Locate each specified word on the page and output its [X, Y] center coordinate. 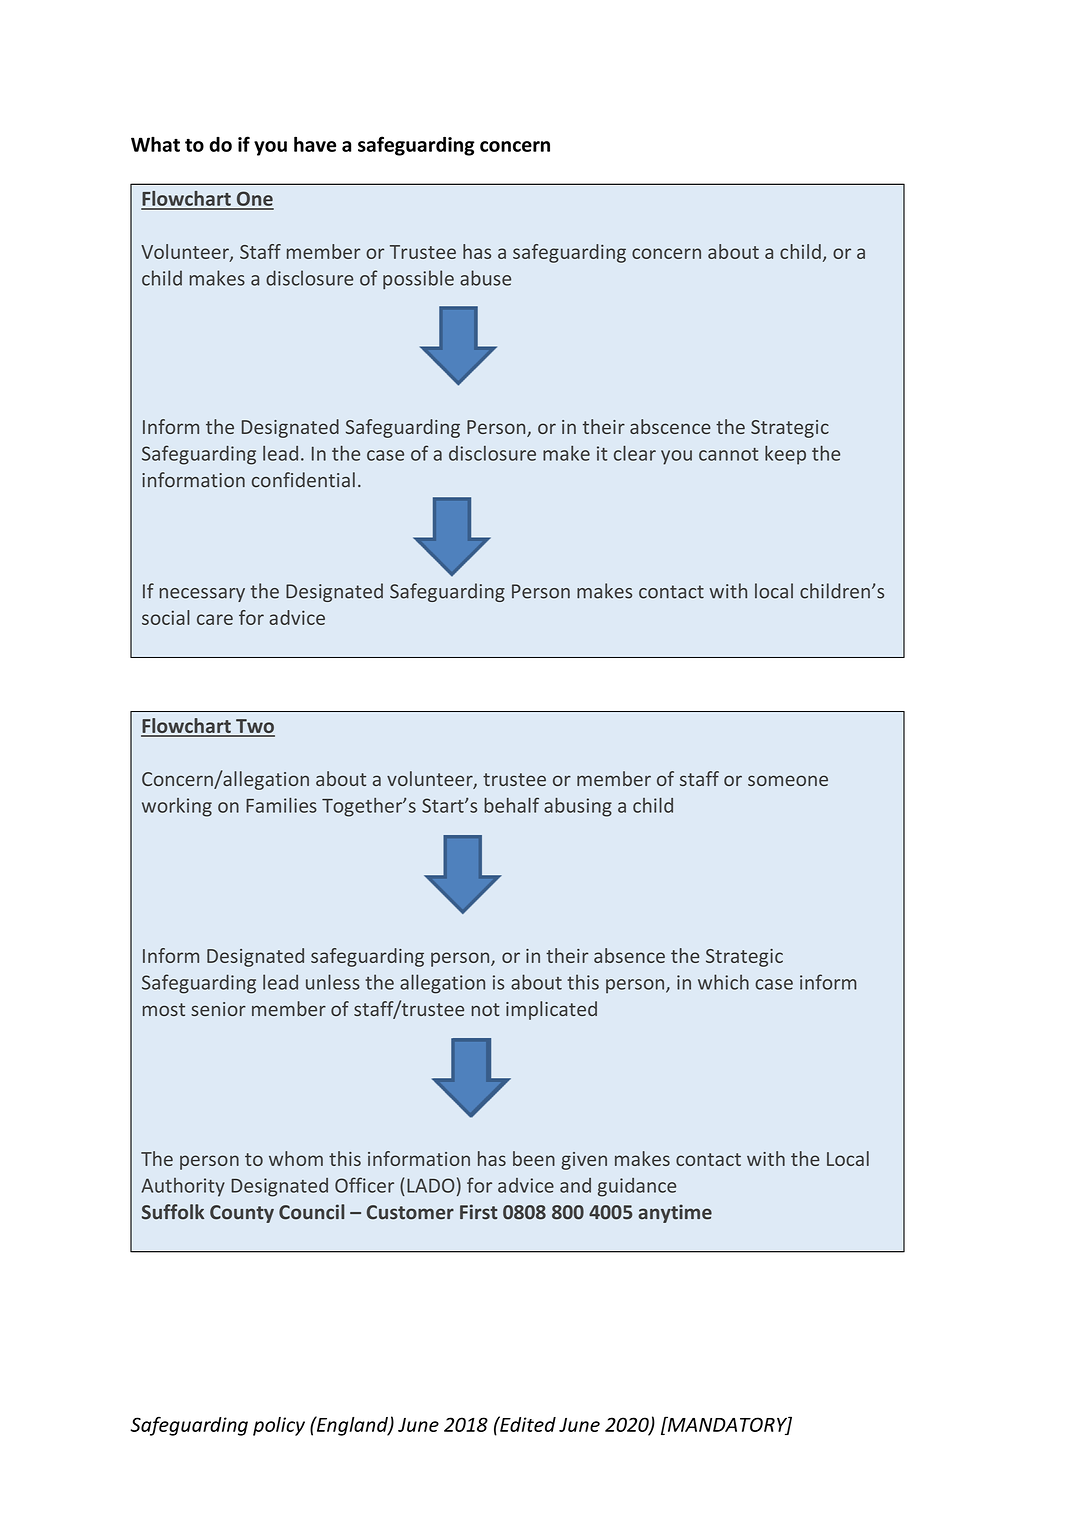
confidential [303, 480]
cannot [729, 454]
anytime [675, 1213]
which [723, 982]
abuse [485, 278]
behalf [511, 805]
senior [218, 1009]
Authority [183, 1187]
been [534, 1158]
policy [279, 1426]
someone [788, 780]
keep [785, 455]
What [155, 144]
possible [418, 279]
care [215, 619]
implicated [551, 1010]
